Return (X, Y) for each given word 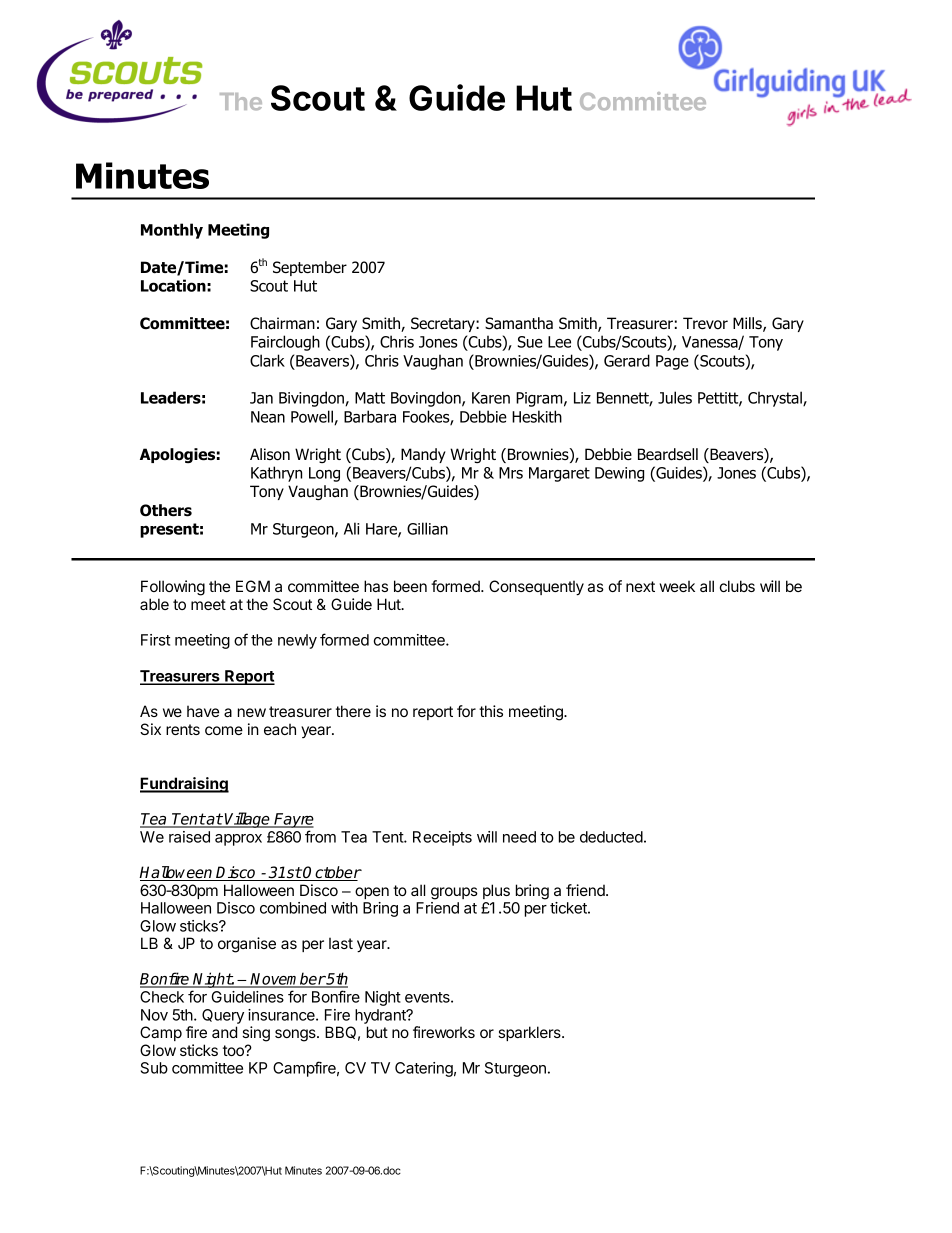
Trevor (705, 323)
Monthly (172, 231)
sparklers (530, 1033)
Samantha (519, 323)
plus (496, 891)
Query (223, 1016)
